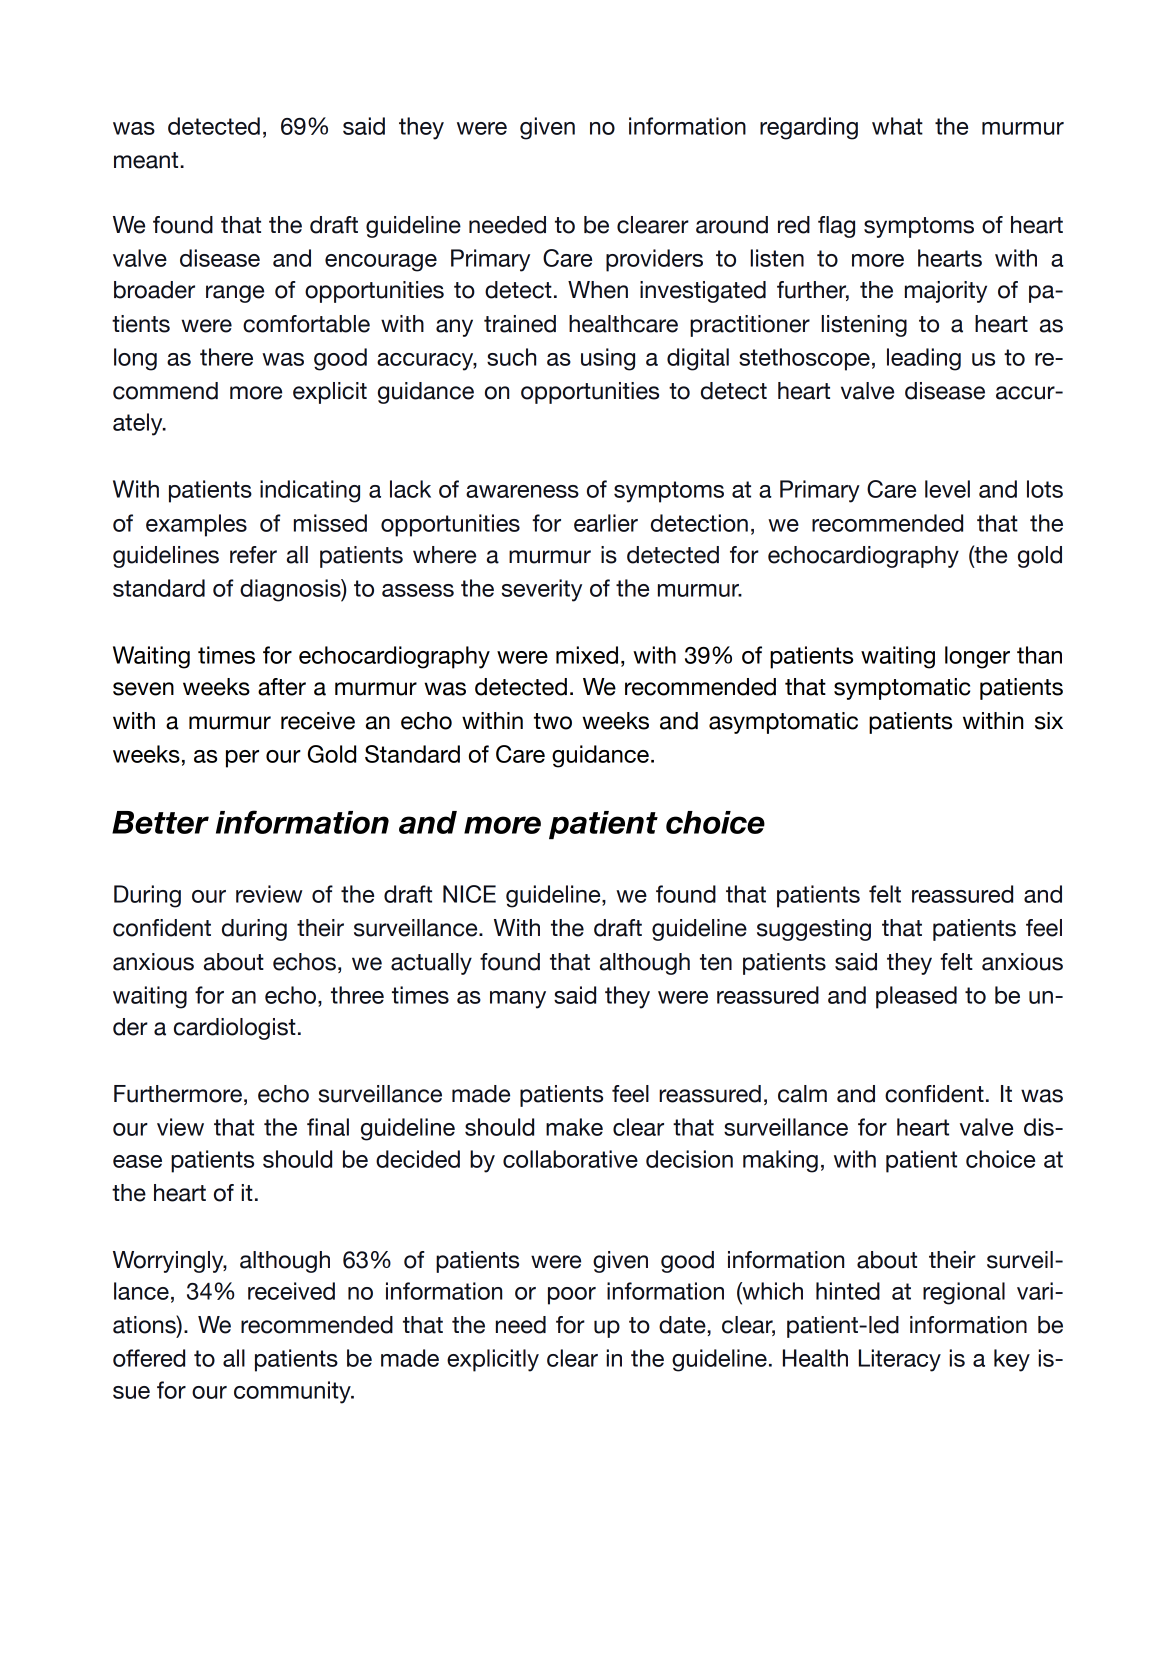 This page has width=1175, height=1663. I want to click on per, so click(242, 759).
